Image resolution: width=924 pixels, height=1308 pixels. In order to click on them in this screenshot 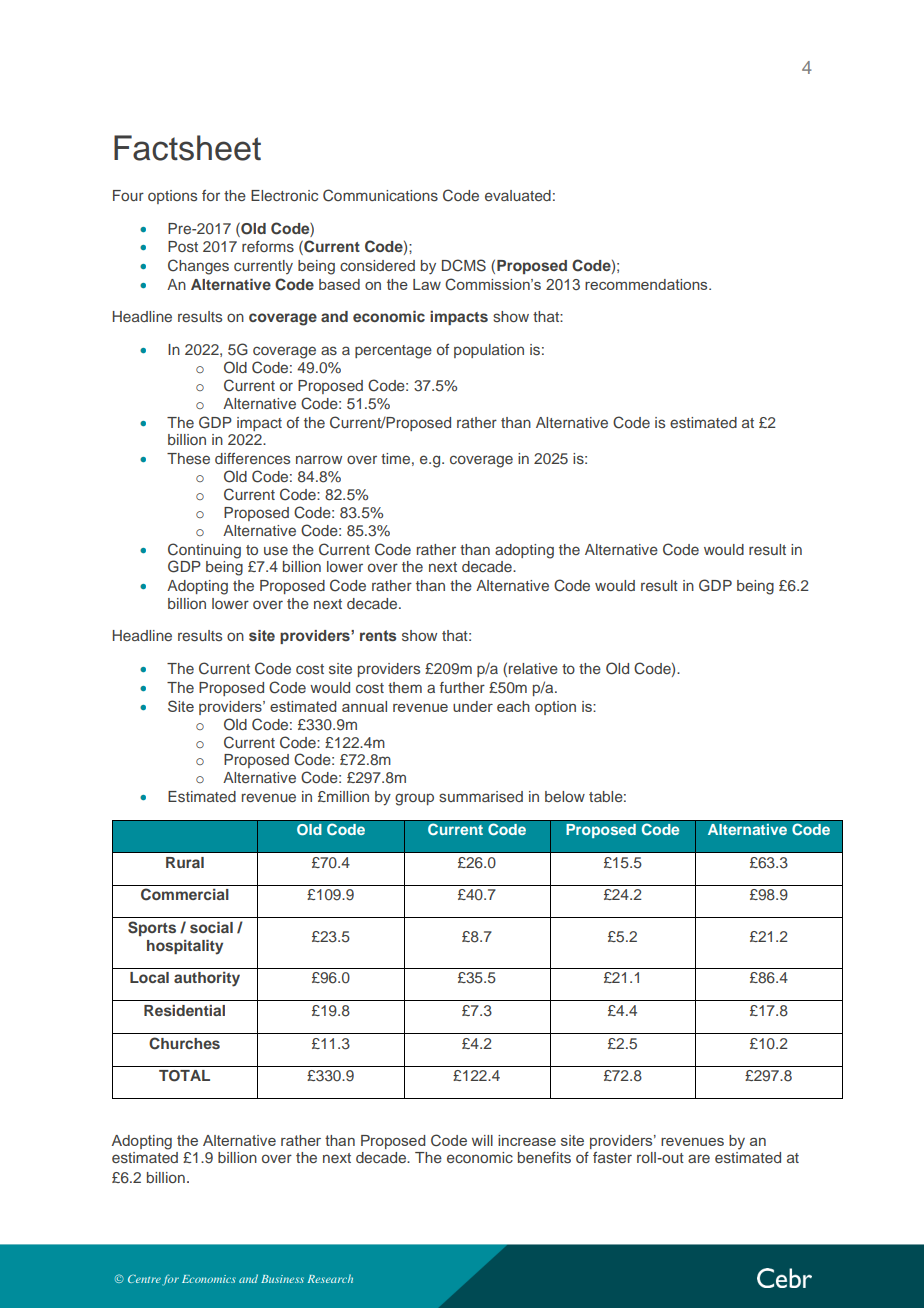, I will do `click(405, 687)`.
